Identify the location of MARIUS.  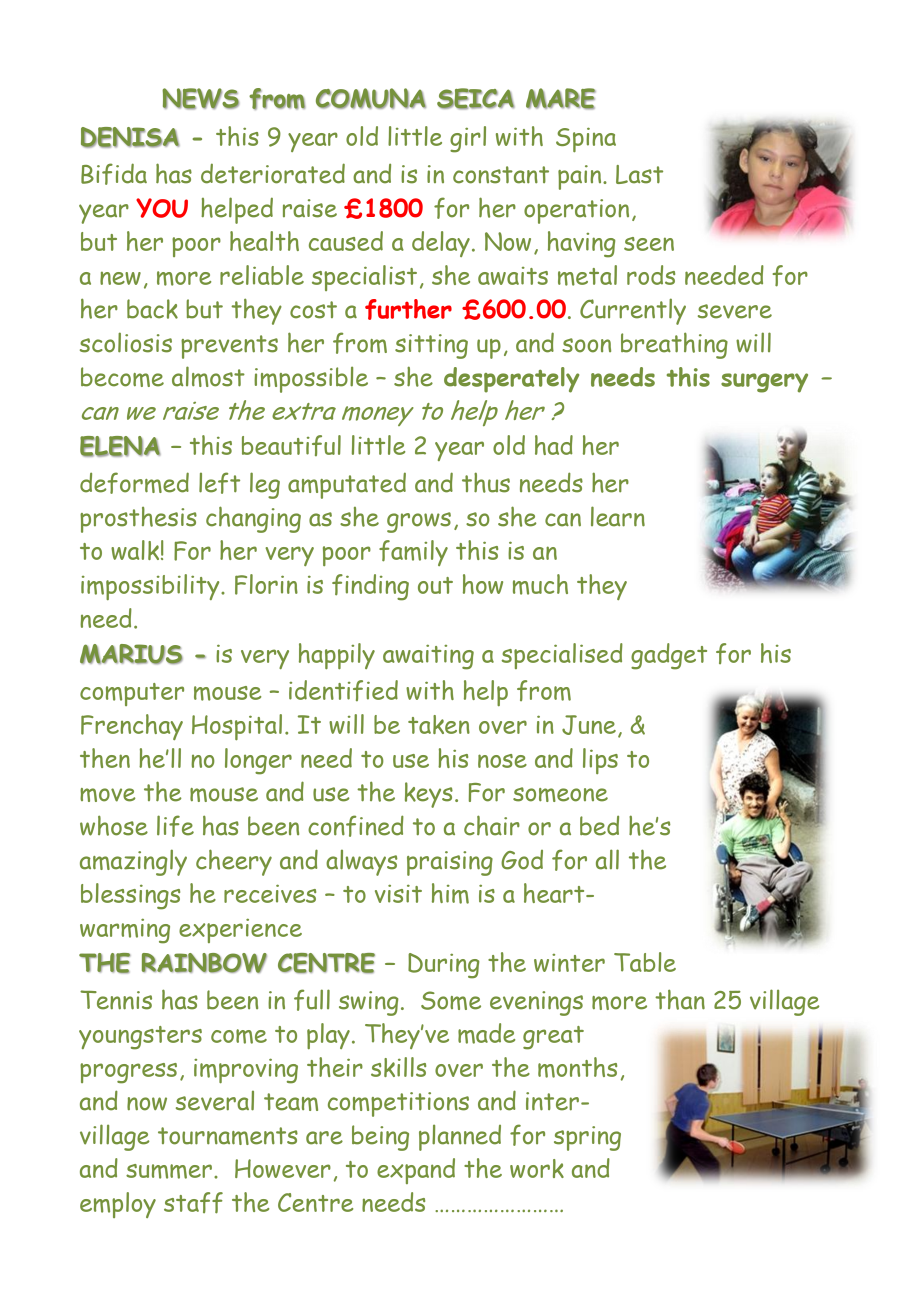
(131, 654).
